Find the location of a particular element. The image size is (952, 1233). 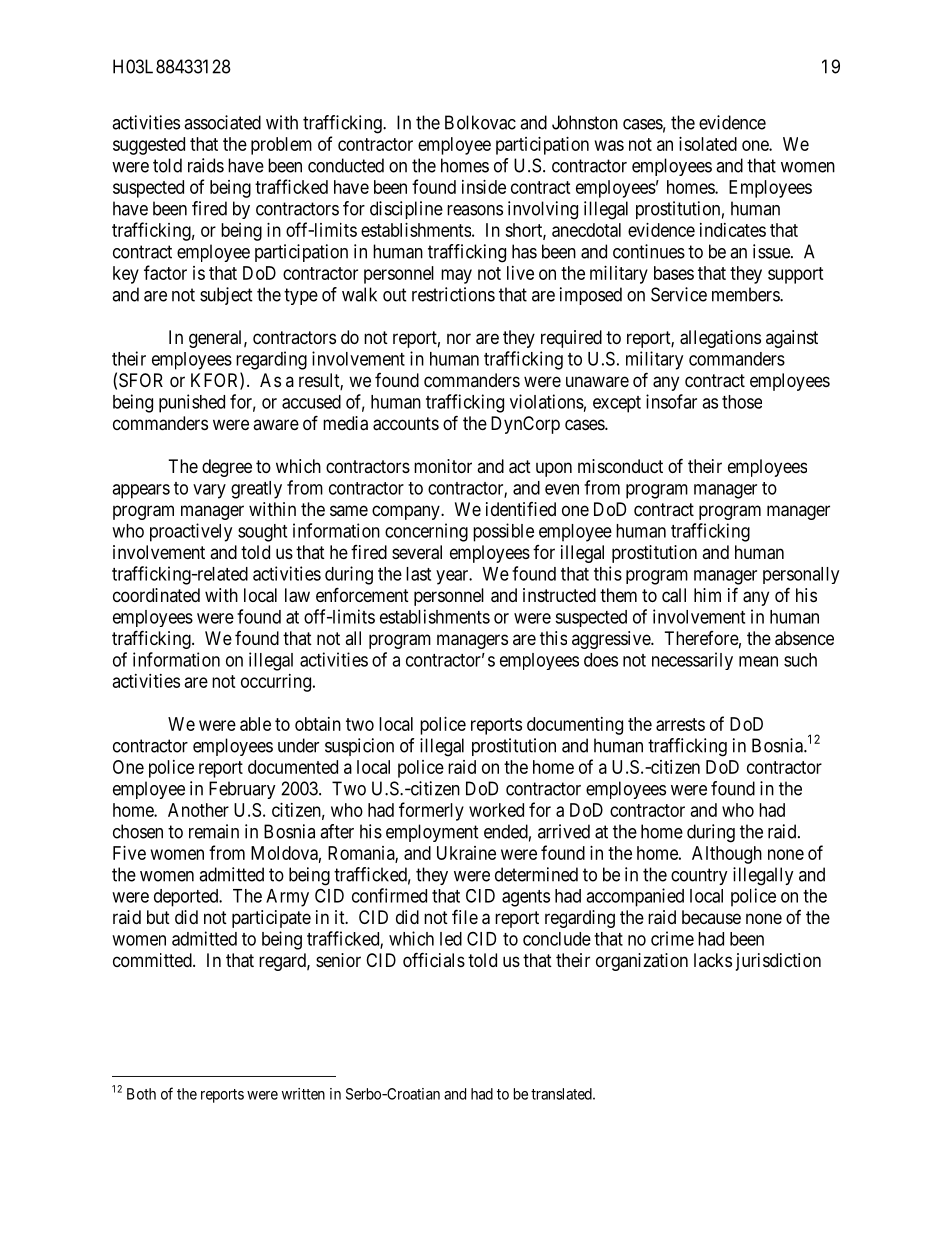

officials is located at coordinates (434, 959).
